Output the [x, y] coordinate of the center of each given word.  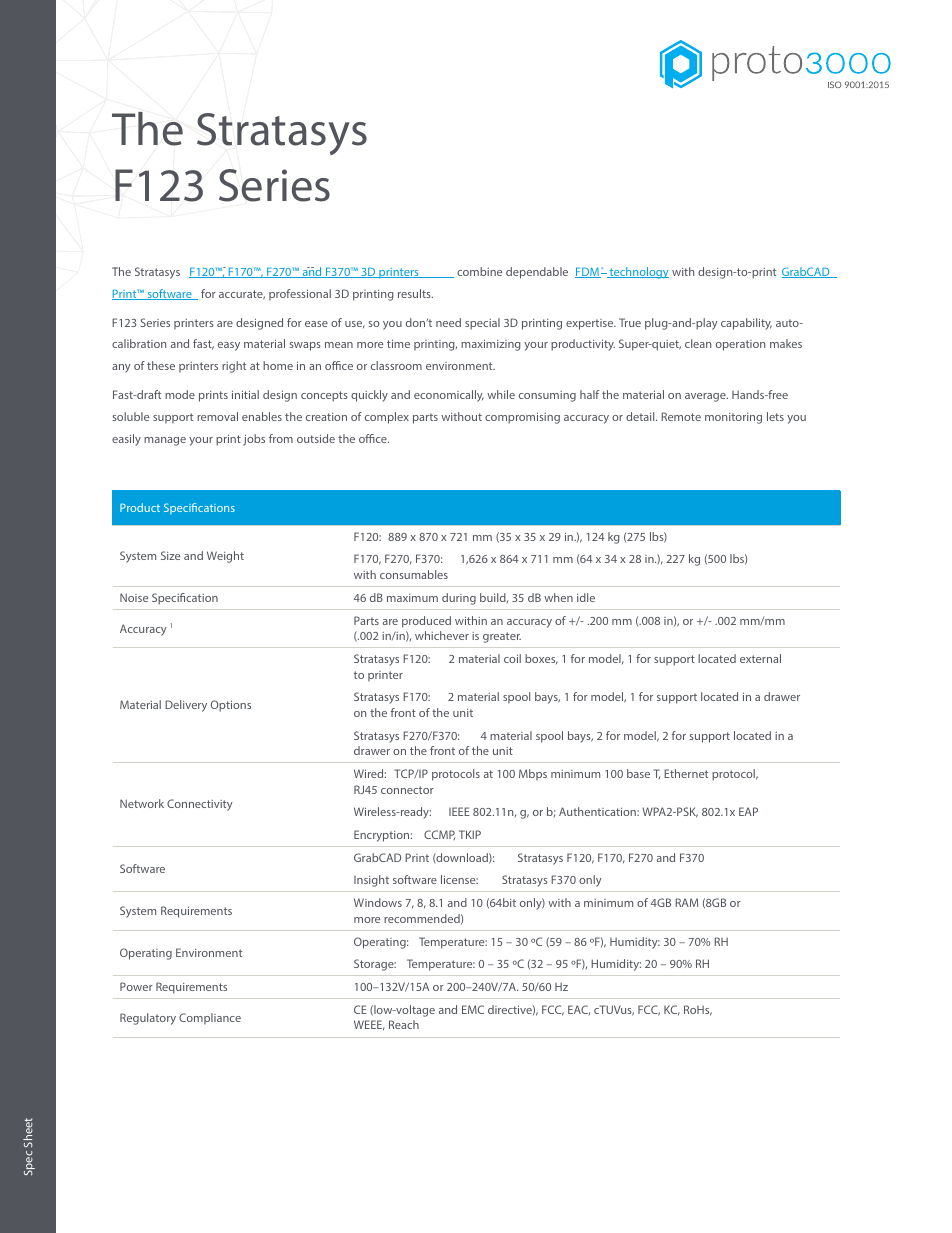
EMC [473, 1009]
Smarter [133, 271]
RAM [686, 902]
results [415, 293]
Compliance [210, 1018]
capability [746, 324]
